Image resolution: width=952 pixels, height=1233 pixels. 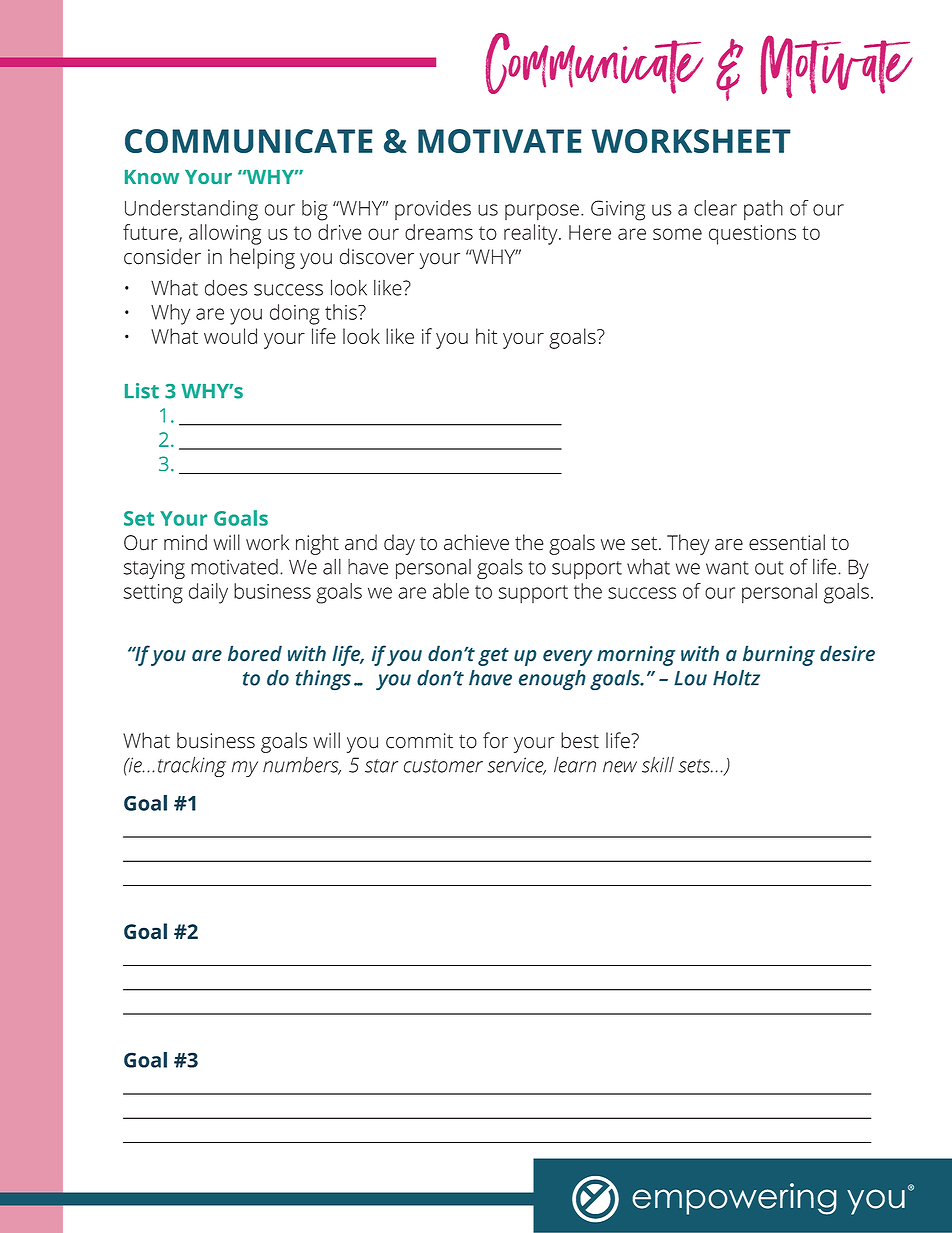 What do you see at coordinates (191, 210) in the screenshot?
I see `Understanding` at bounding box center [191, 210].
